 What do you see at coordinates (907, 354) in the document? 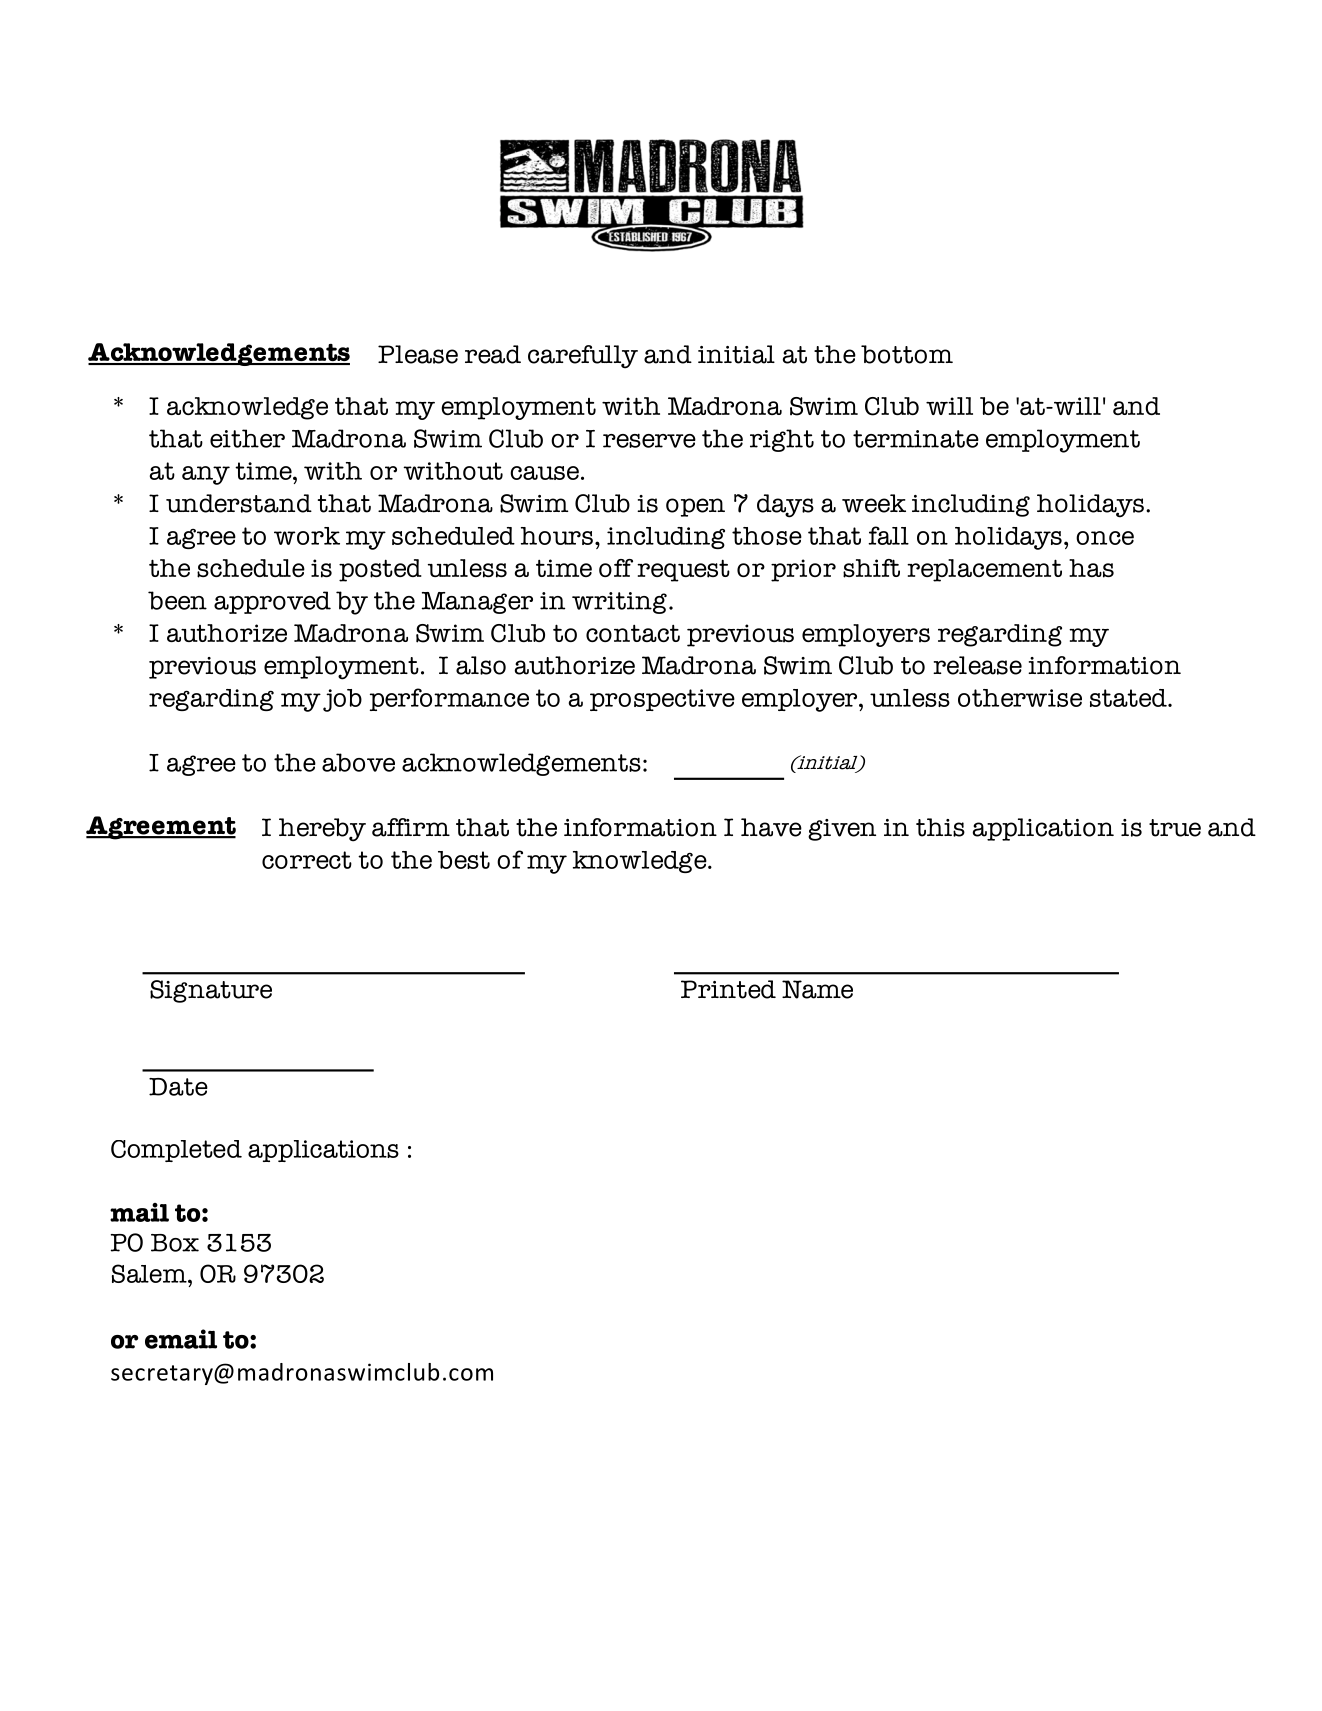
I see `bottom` at bounding box center [907, 354].
